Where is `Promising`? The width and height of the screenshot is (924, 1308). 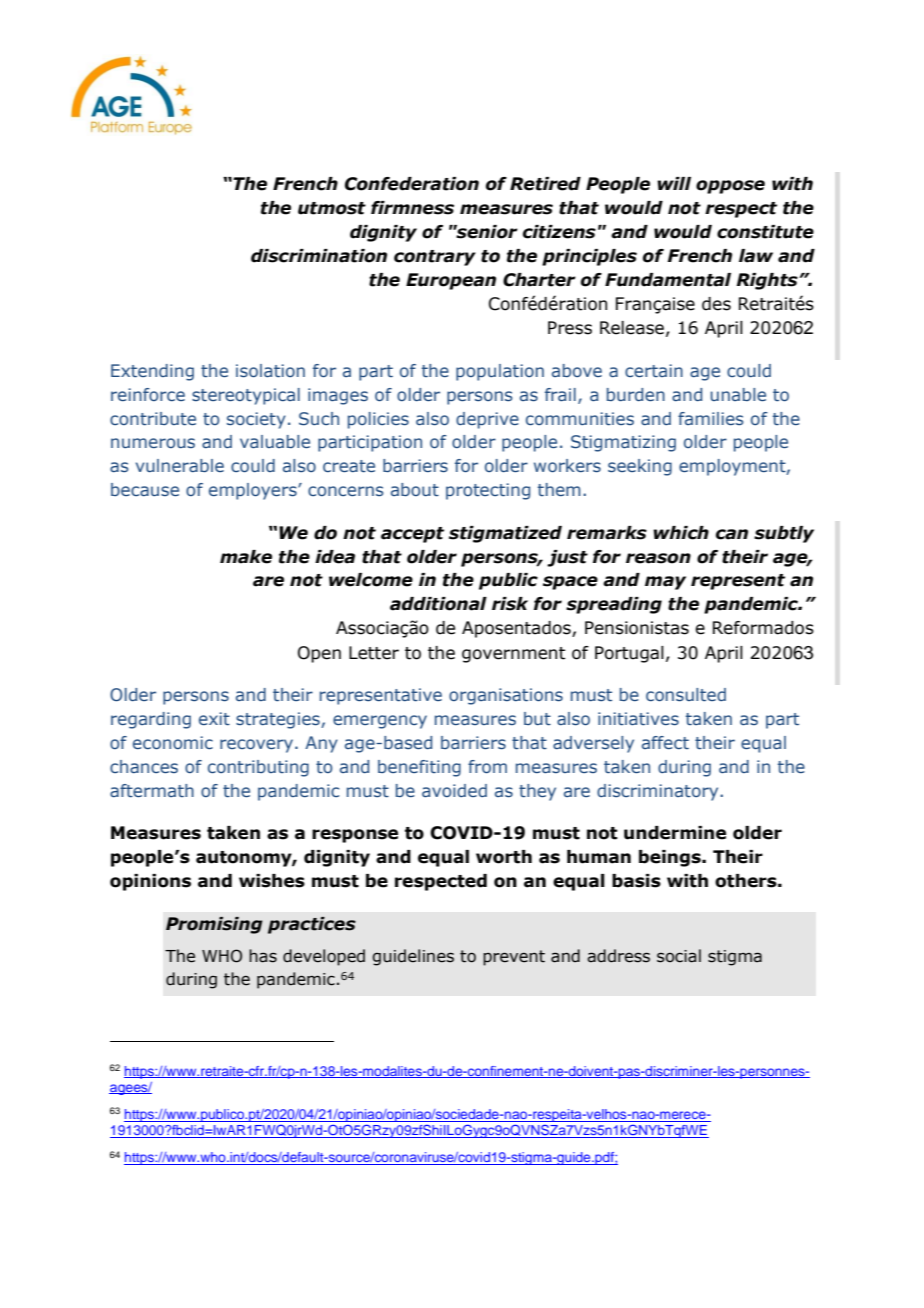
Promising is located at coordinates (214, 925).
